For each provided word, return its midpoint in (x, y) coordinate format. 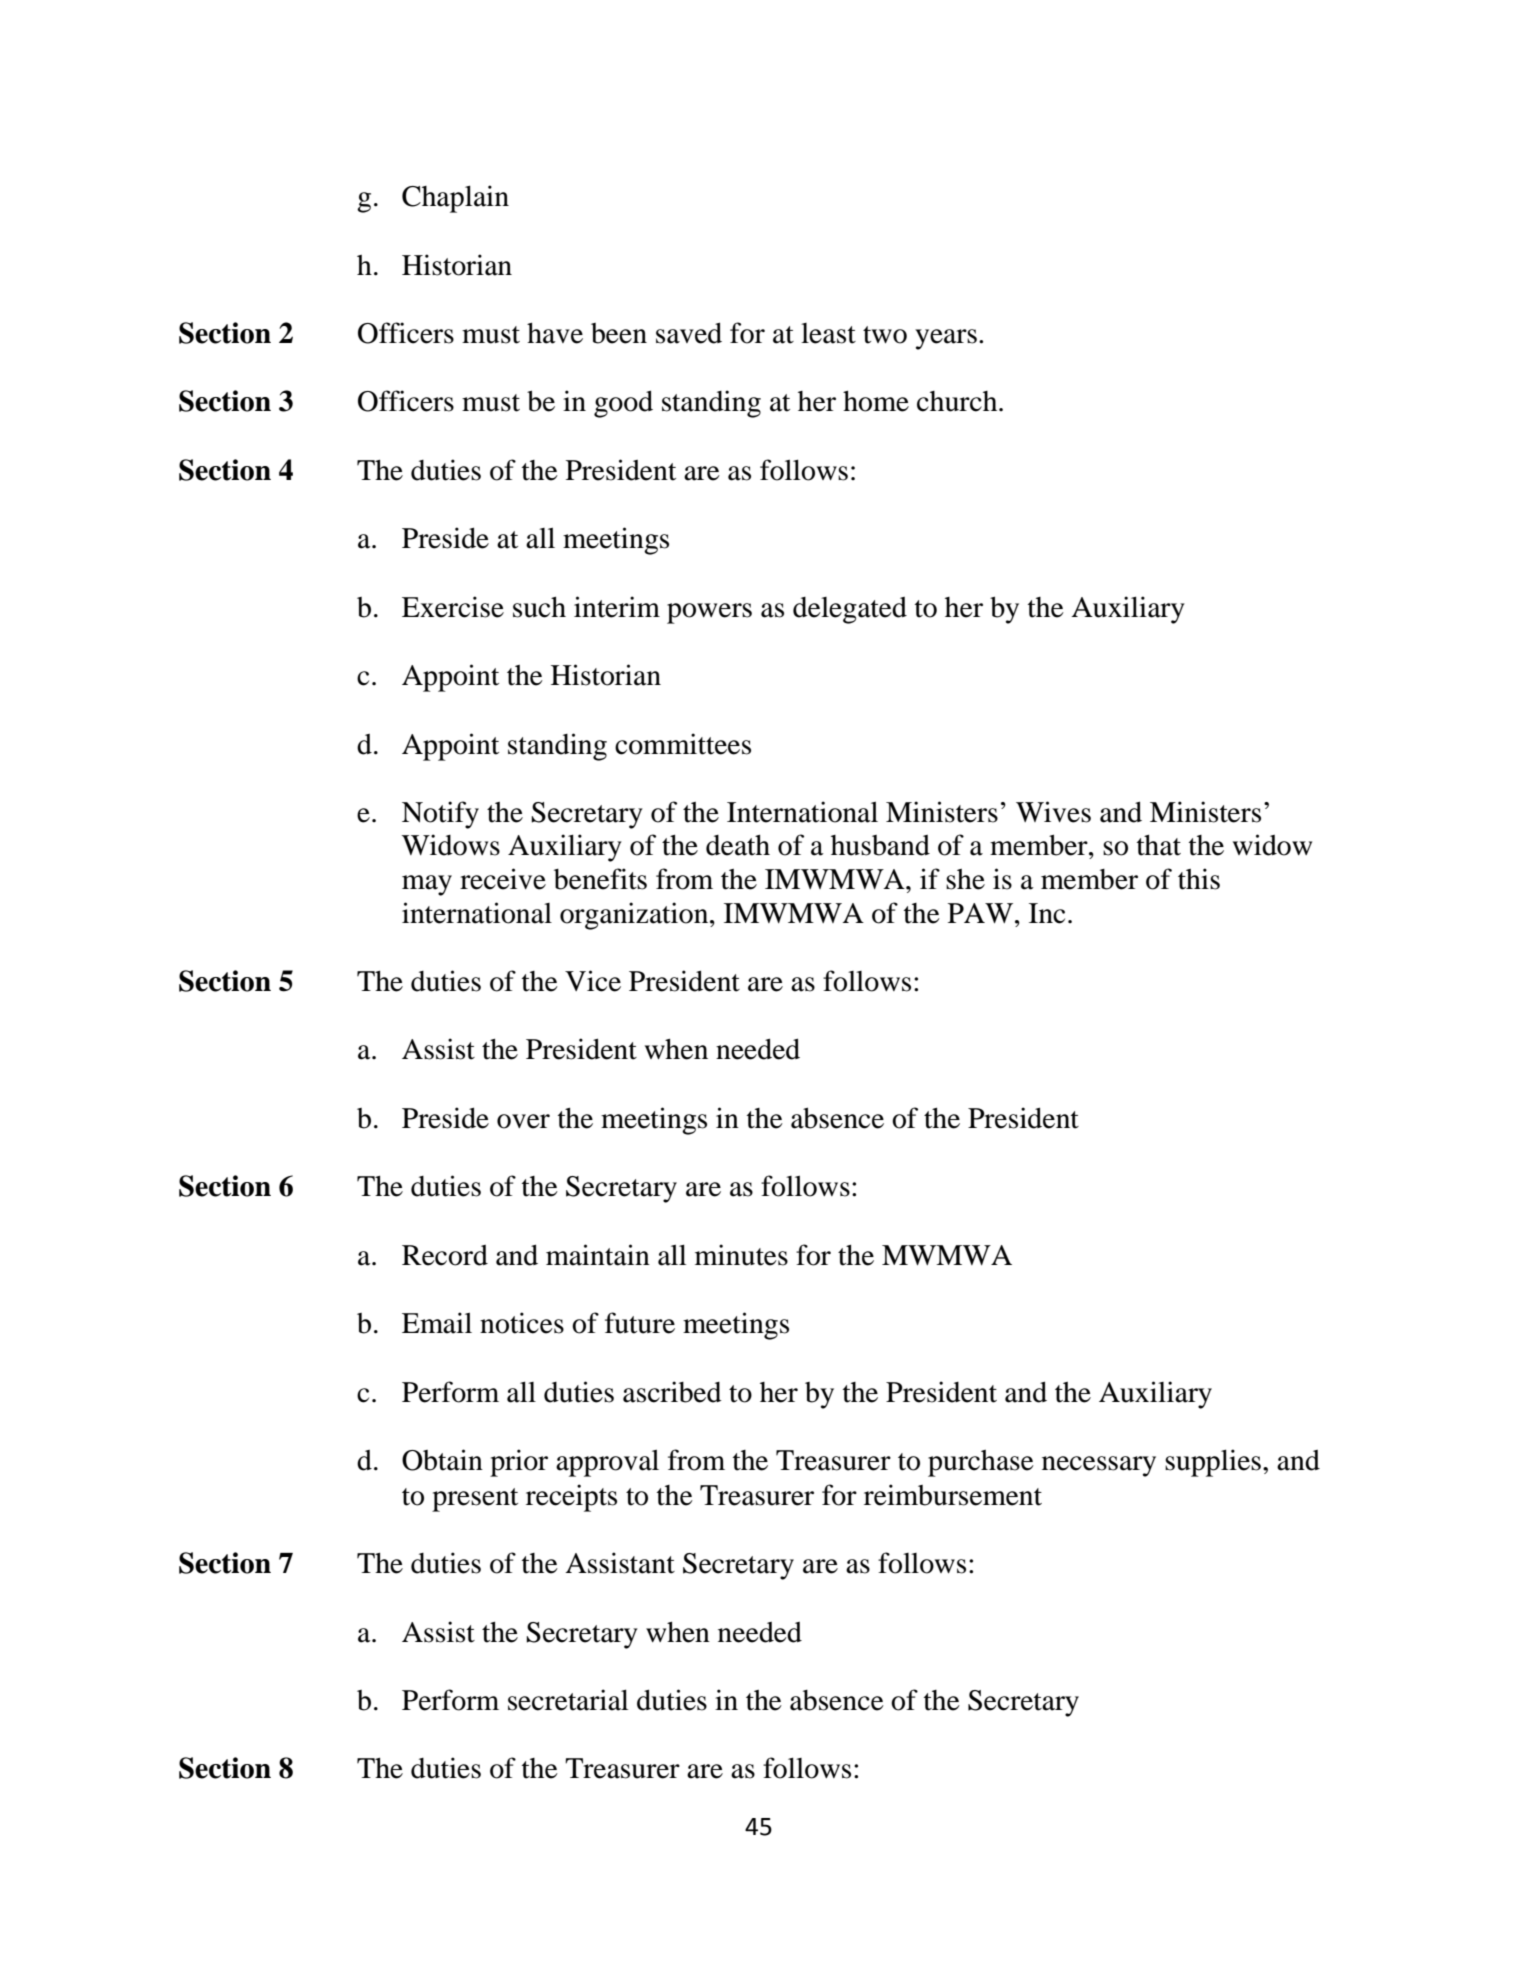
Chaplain (455, 199)
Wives (1053, 812)
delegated (850, 610)
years (946, 339)
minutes (741, 1255)
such (539, 607)
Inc (1047, 913)
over (523, 1121)
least (828, 333)
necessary (1099, 1466)
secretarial (568, 1700)
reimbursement (953, 1495)
